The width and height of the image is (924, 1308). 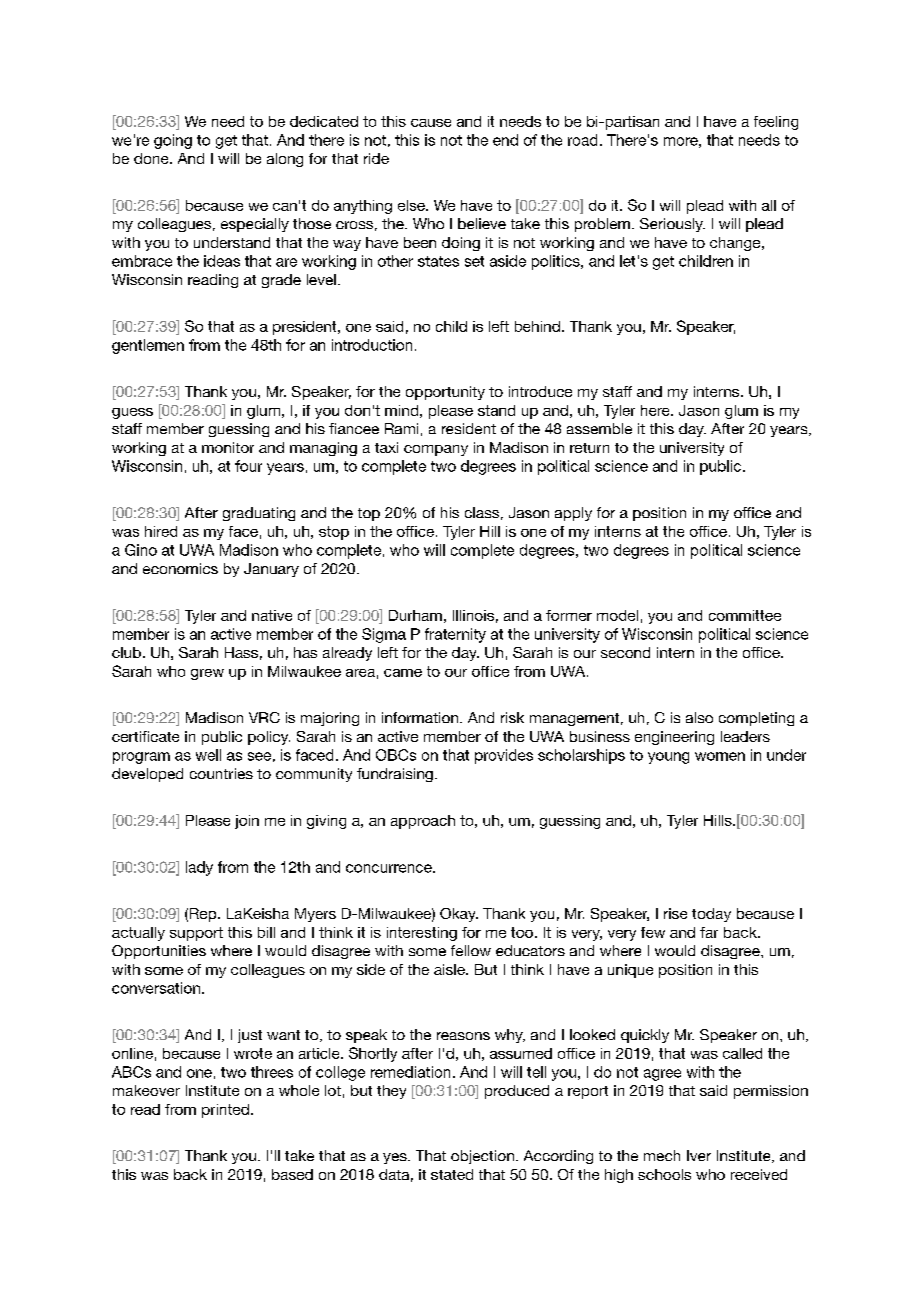 I want to click on feeling, so click(x=776, y=123).
